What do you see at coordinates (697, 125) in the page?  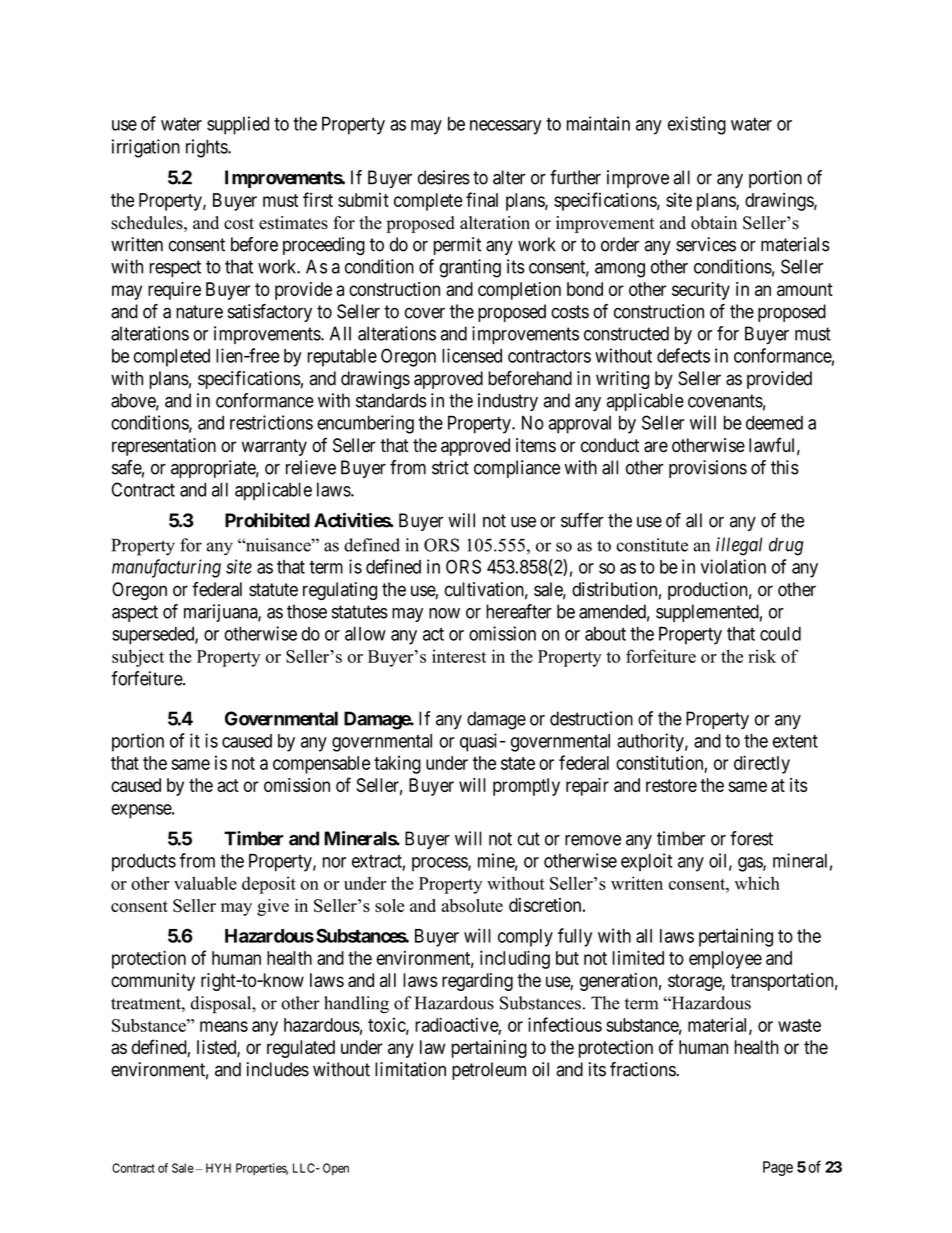 I see `existing` at bounding box center [697, 125].
